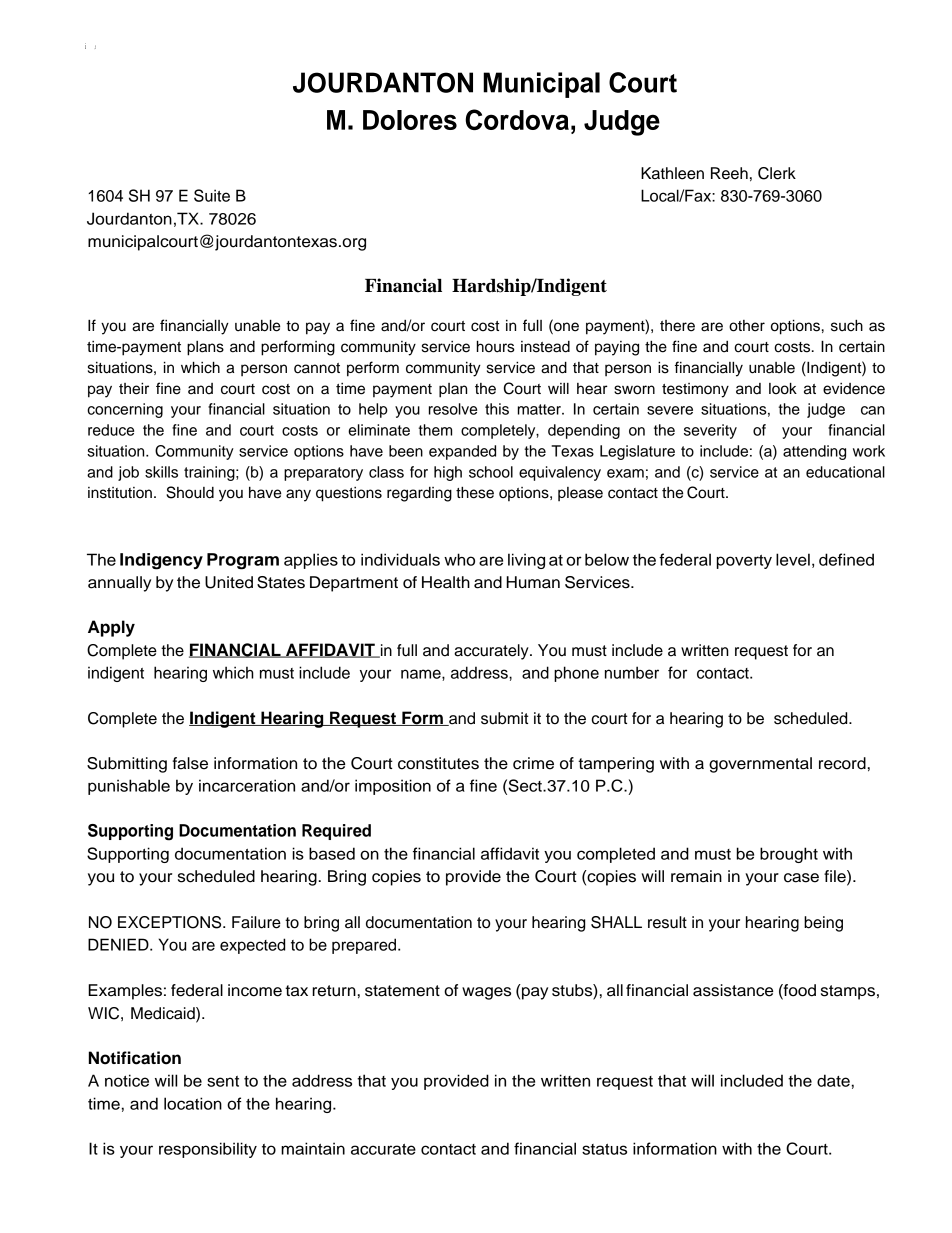  I want to click on Suite, so click(212, 195).
